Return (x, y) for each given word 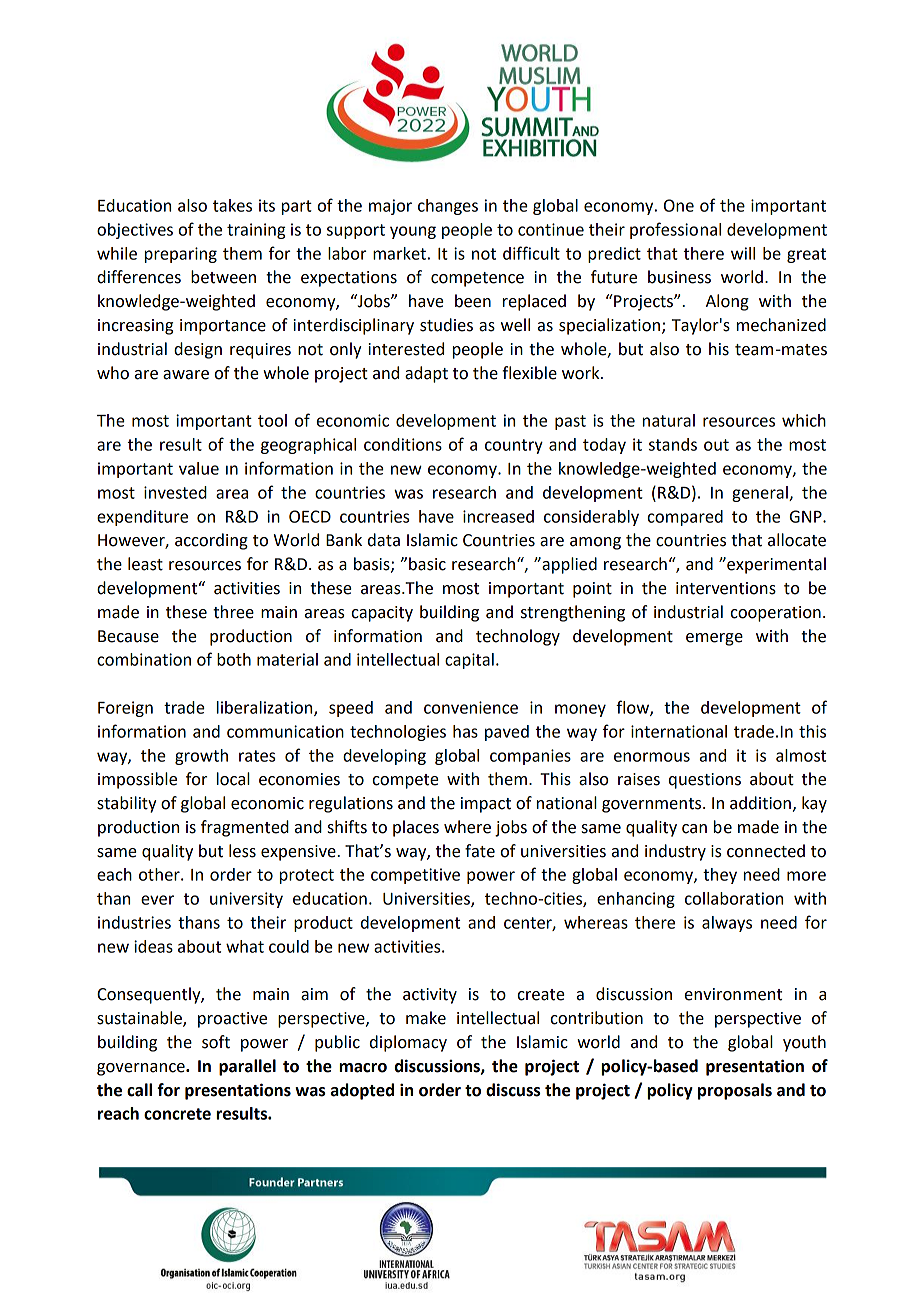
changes (448, 207)
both (234, 659)
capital (469, 661)
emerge (714, 639)
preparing (181, 255)
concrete (177, 1114)
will (743, 253)
